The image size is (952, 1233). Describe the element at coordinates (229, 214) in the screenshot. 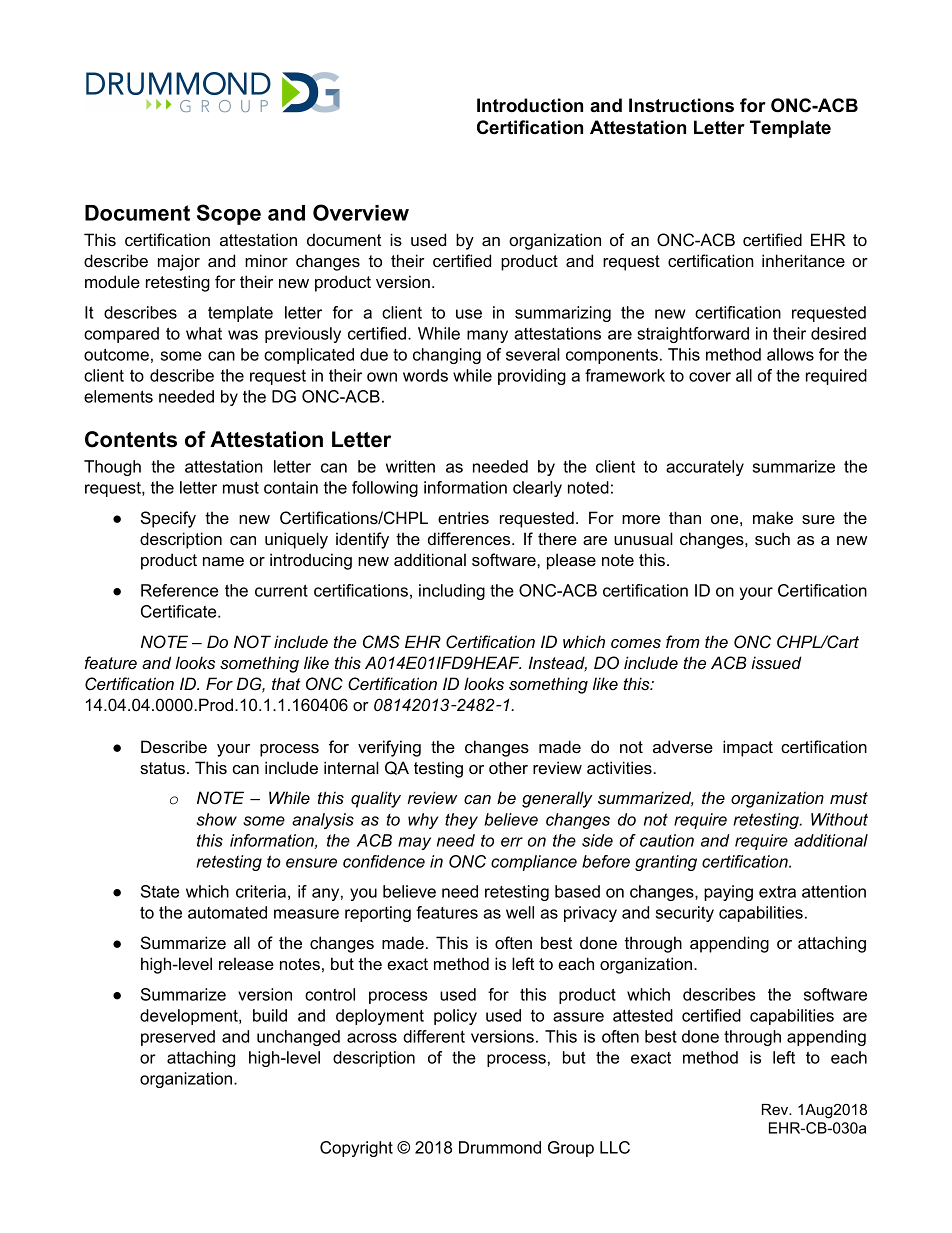

I see `Scope` at that location.
